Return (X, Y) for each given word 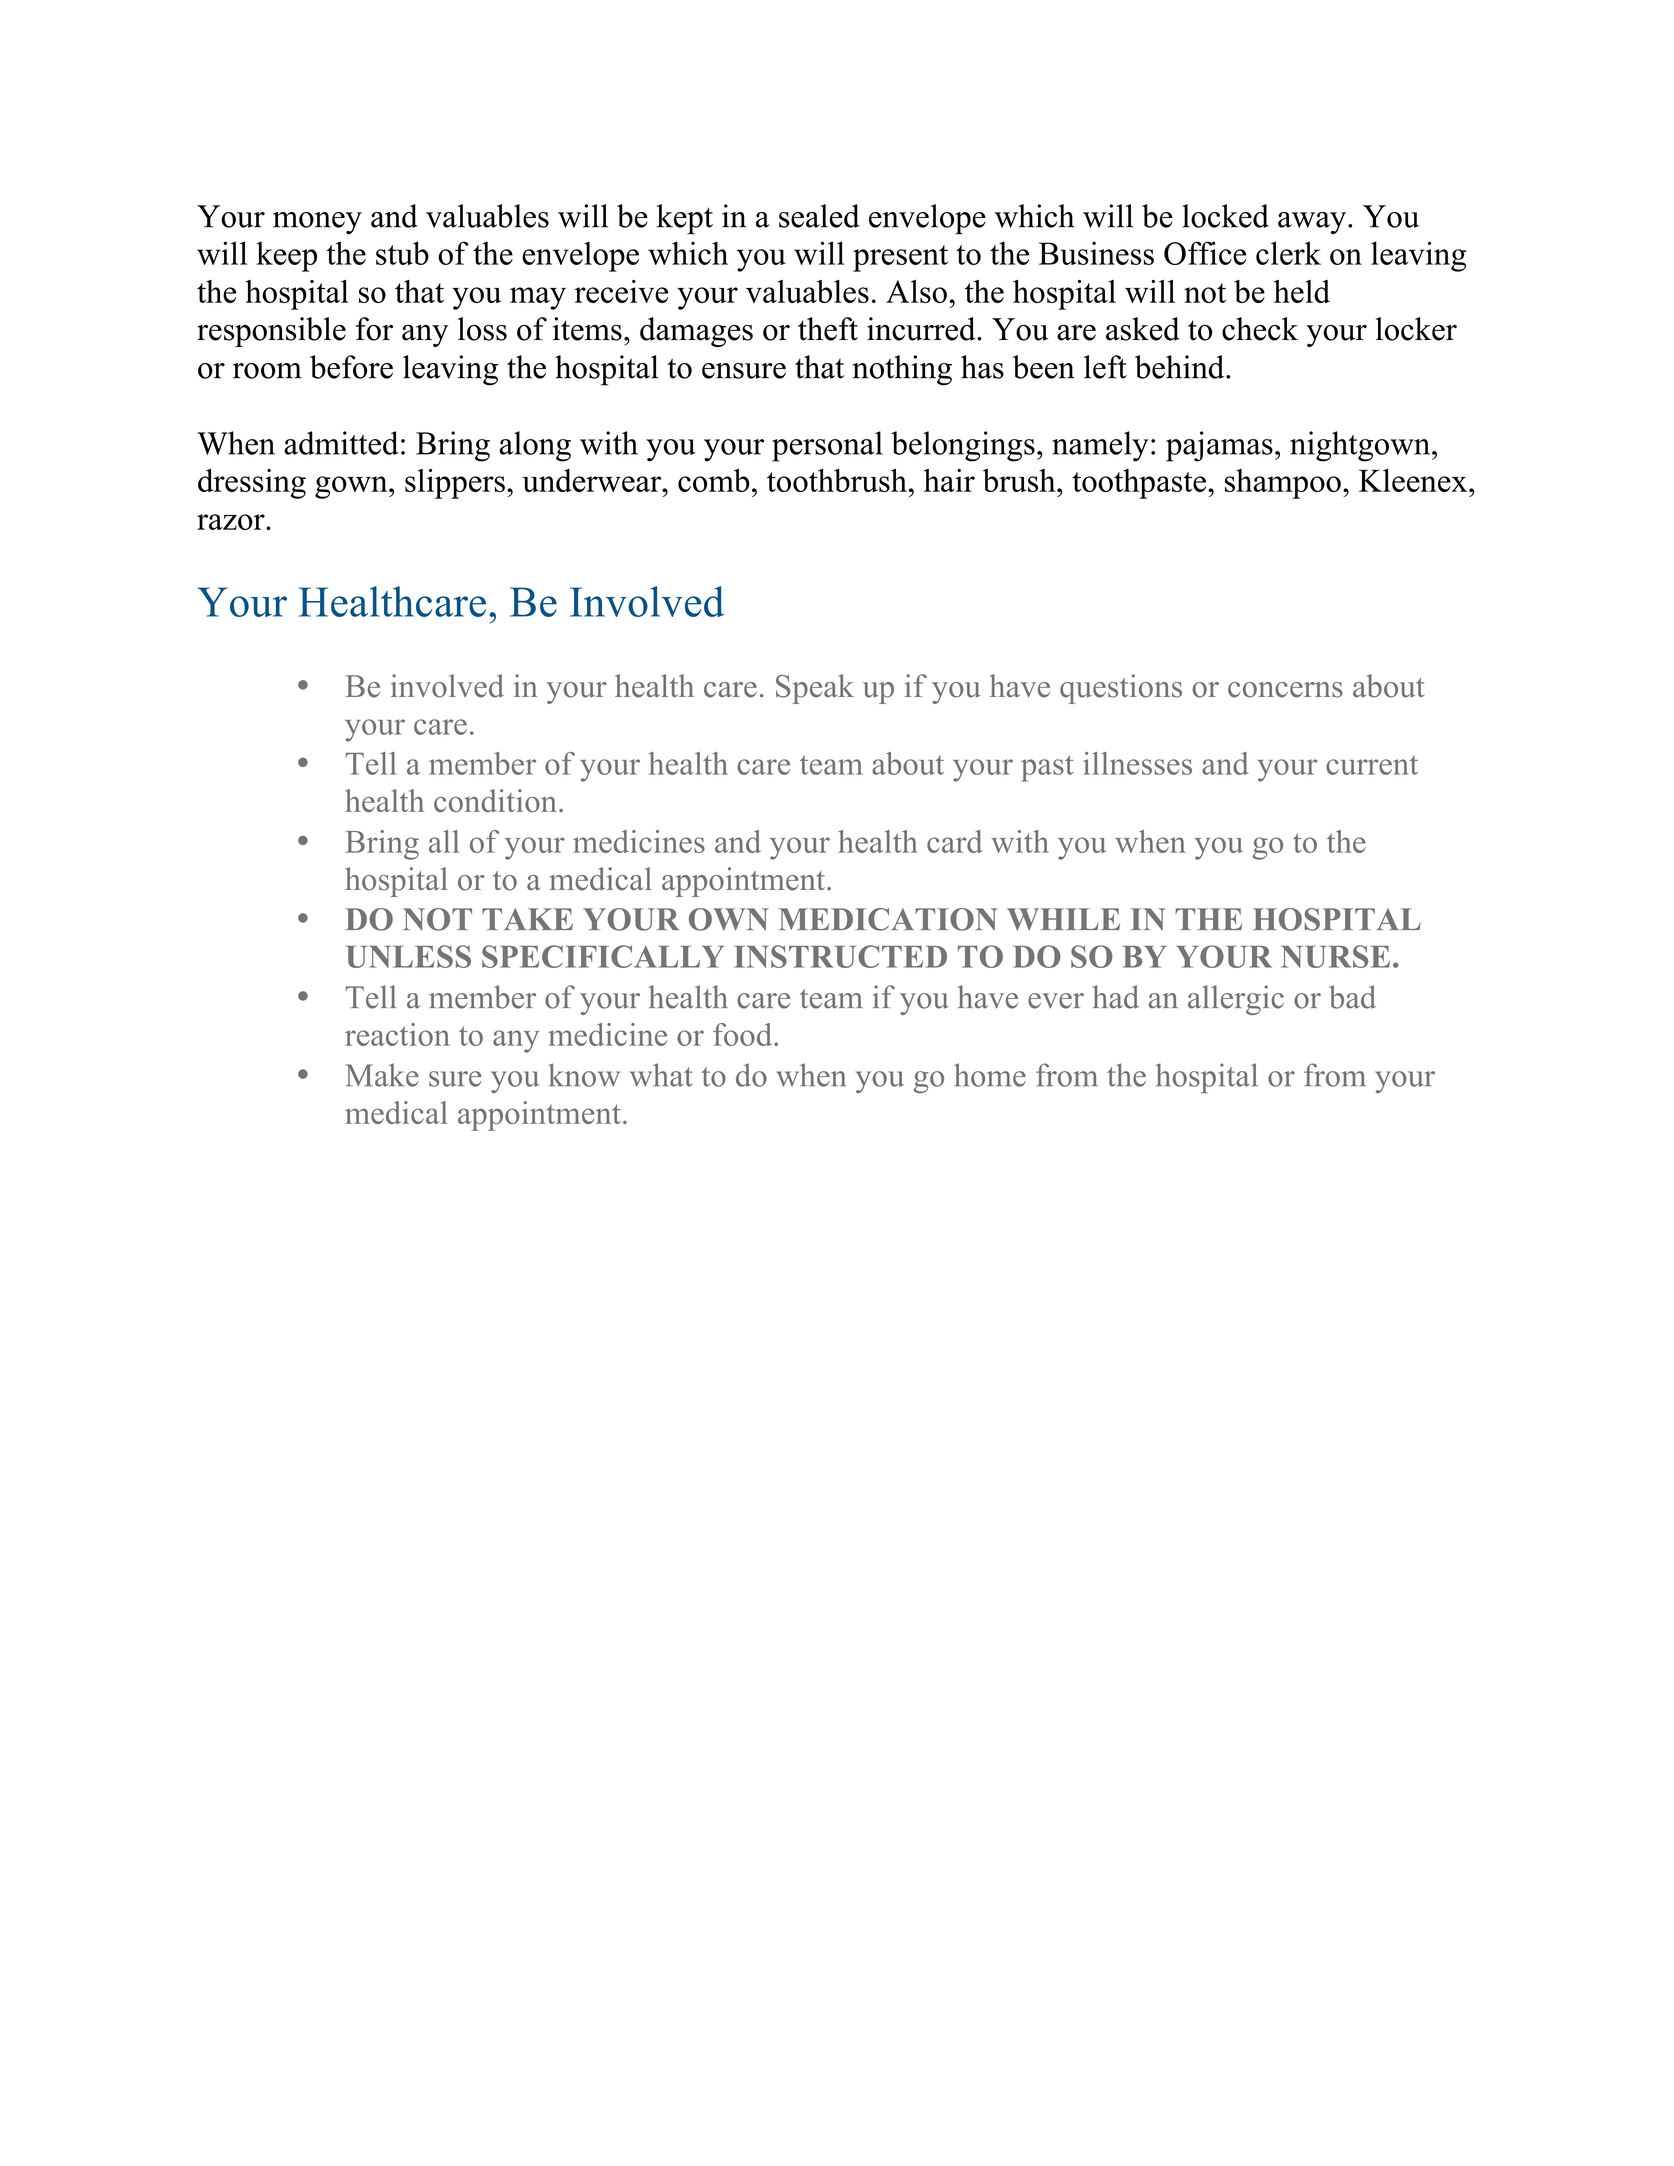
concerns (1285, 690)
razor (232, 522)
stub (402, 253)
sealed (819, 216)
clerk (1288, 253)
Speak (815, 689)
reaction (397, 1034)
